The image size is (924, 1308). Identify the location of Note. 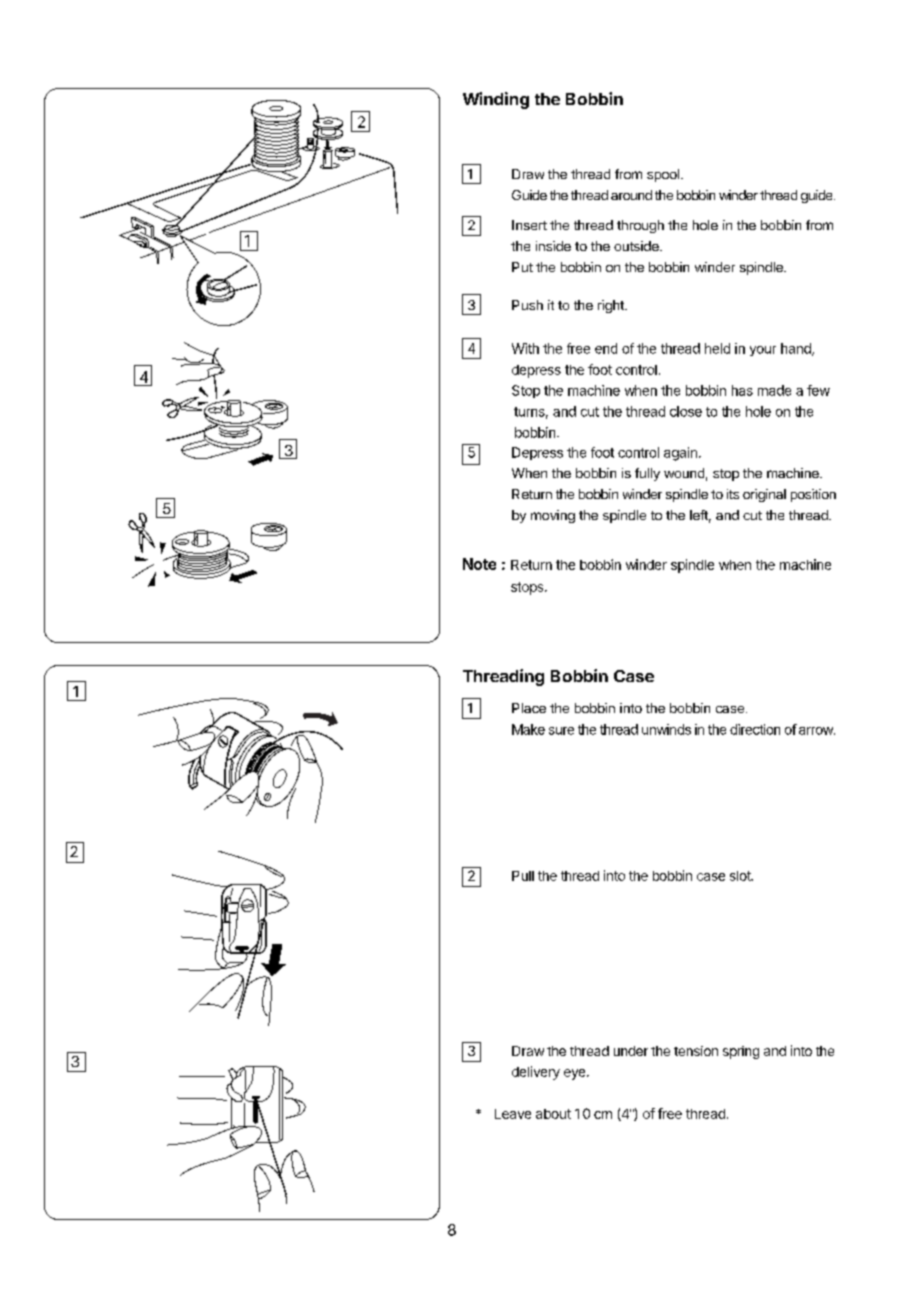
(479, 564).
